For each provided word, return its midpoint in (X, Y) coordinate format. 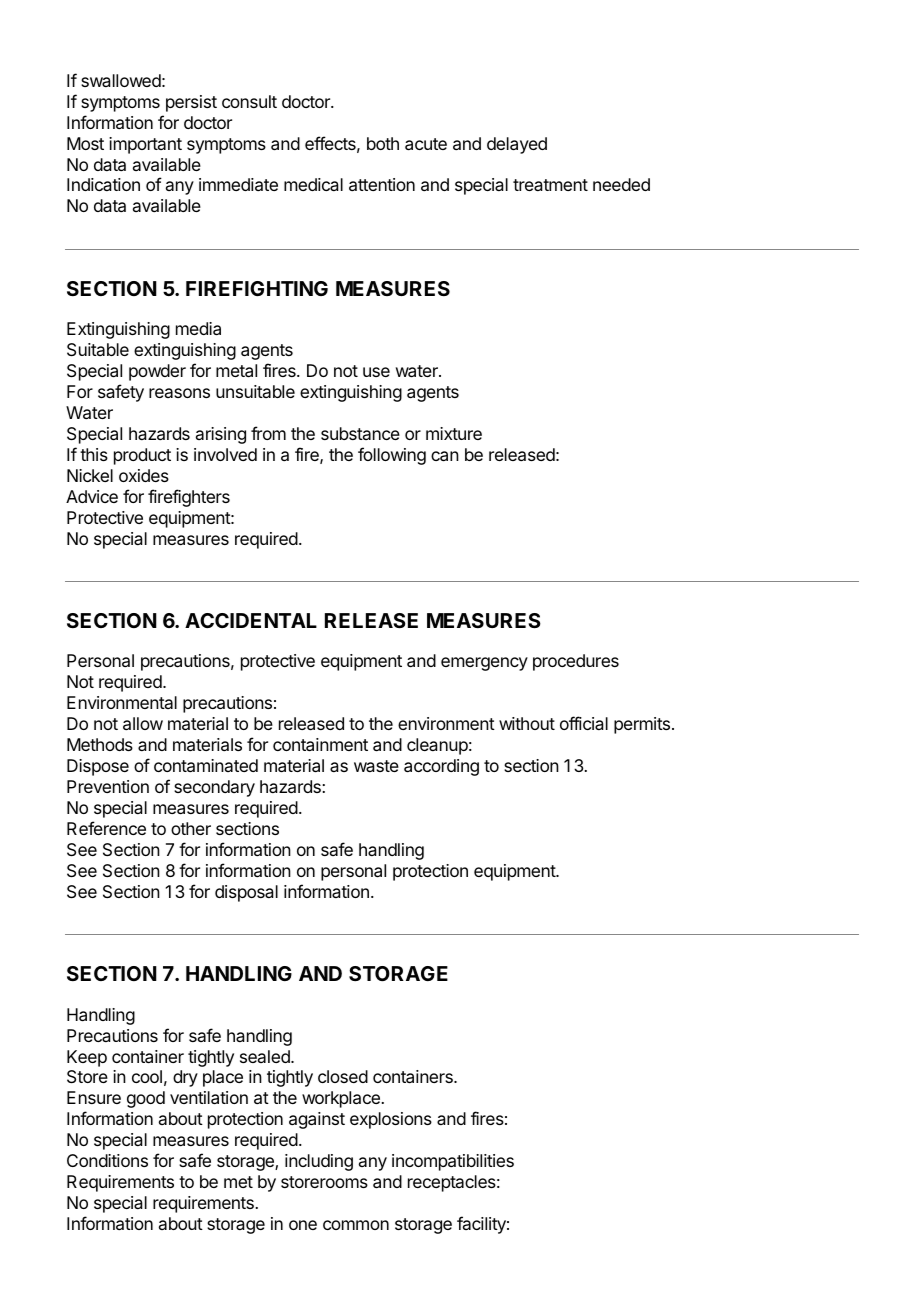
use (376, 372)
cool (147, 1076)
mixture (454, 433)
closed (343, 1076)
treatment (550, 185)
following (392, 456)
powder (157, 372)
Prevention (108, 786)
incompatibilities (453, 1162)
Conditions (107, 1160)
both (383, 143)
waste (376, 766)
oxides (144, 475)
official (584, 723)
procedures (576, 662)
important (145, 145)
